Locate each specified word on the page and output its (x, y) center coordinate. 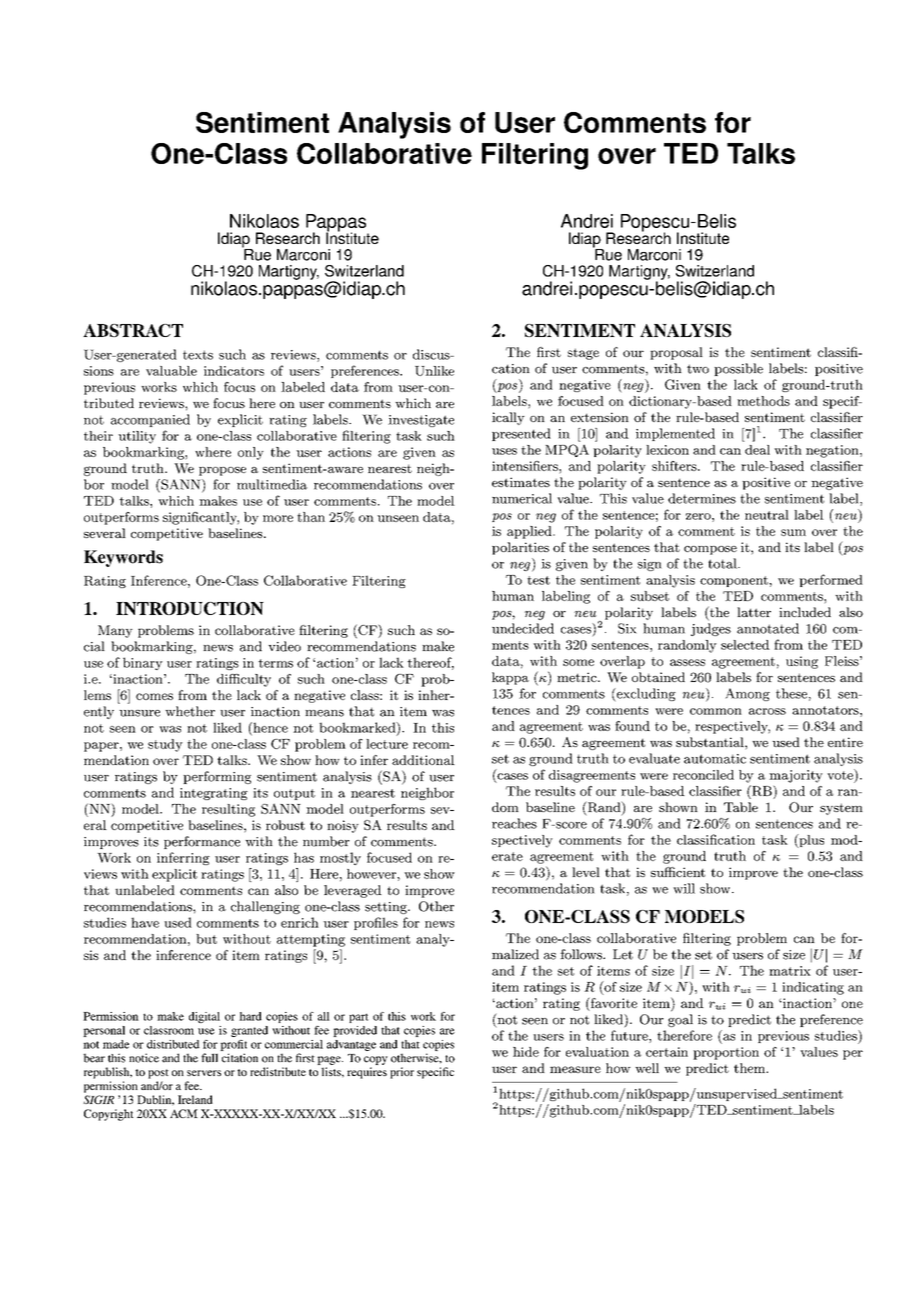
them (751, 1068)
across (767, 711)
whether (190, 711)
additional (423, 760)
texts (198, 355)
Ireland (195, 1099)
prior (402, 1073)
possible (738, 369)
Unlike (434, 371)
